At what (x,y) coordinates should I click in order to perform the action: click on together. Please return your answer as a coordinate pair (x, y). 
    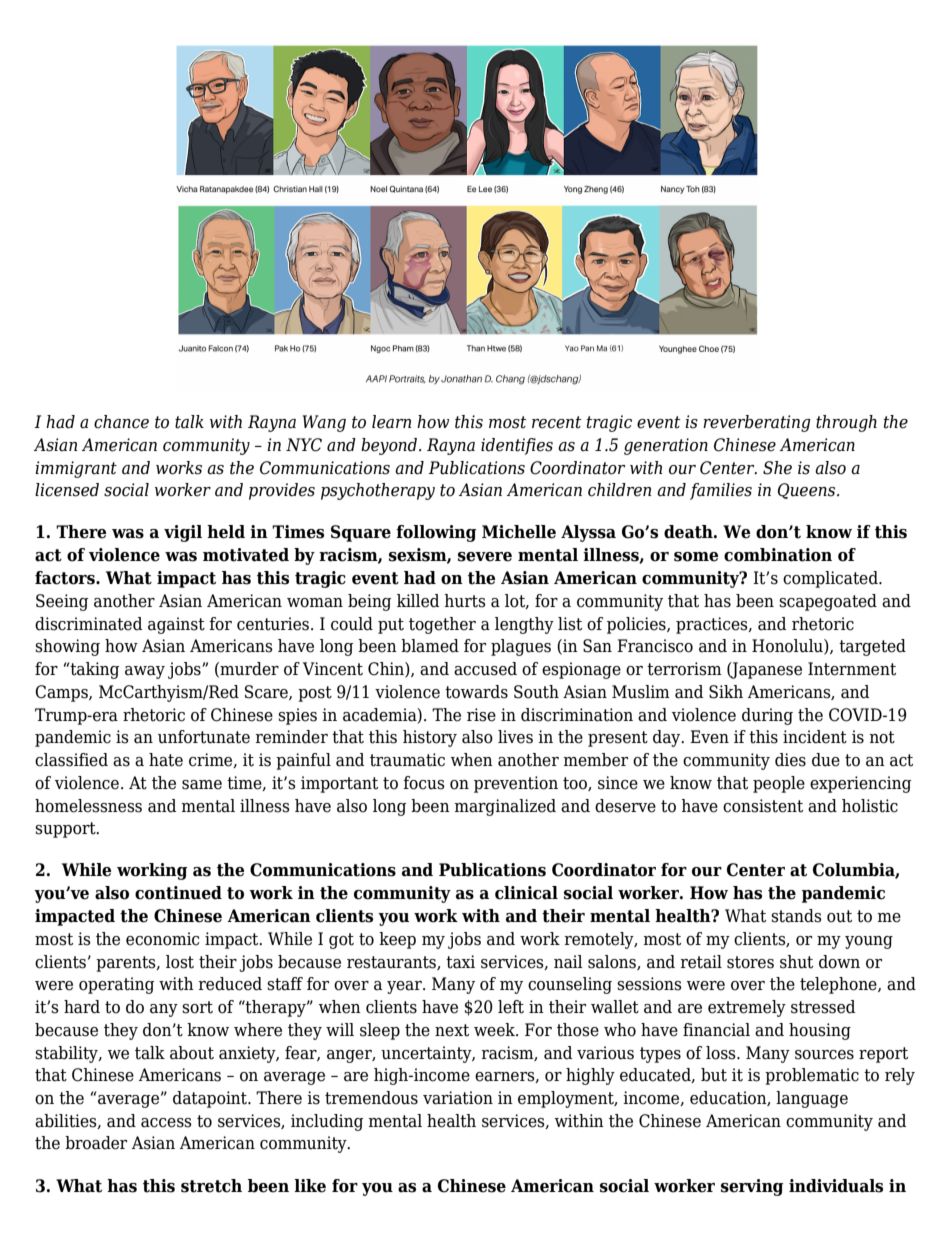
    Looking at the image, I should click on (442, 625).
